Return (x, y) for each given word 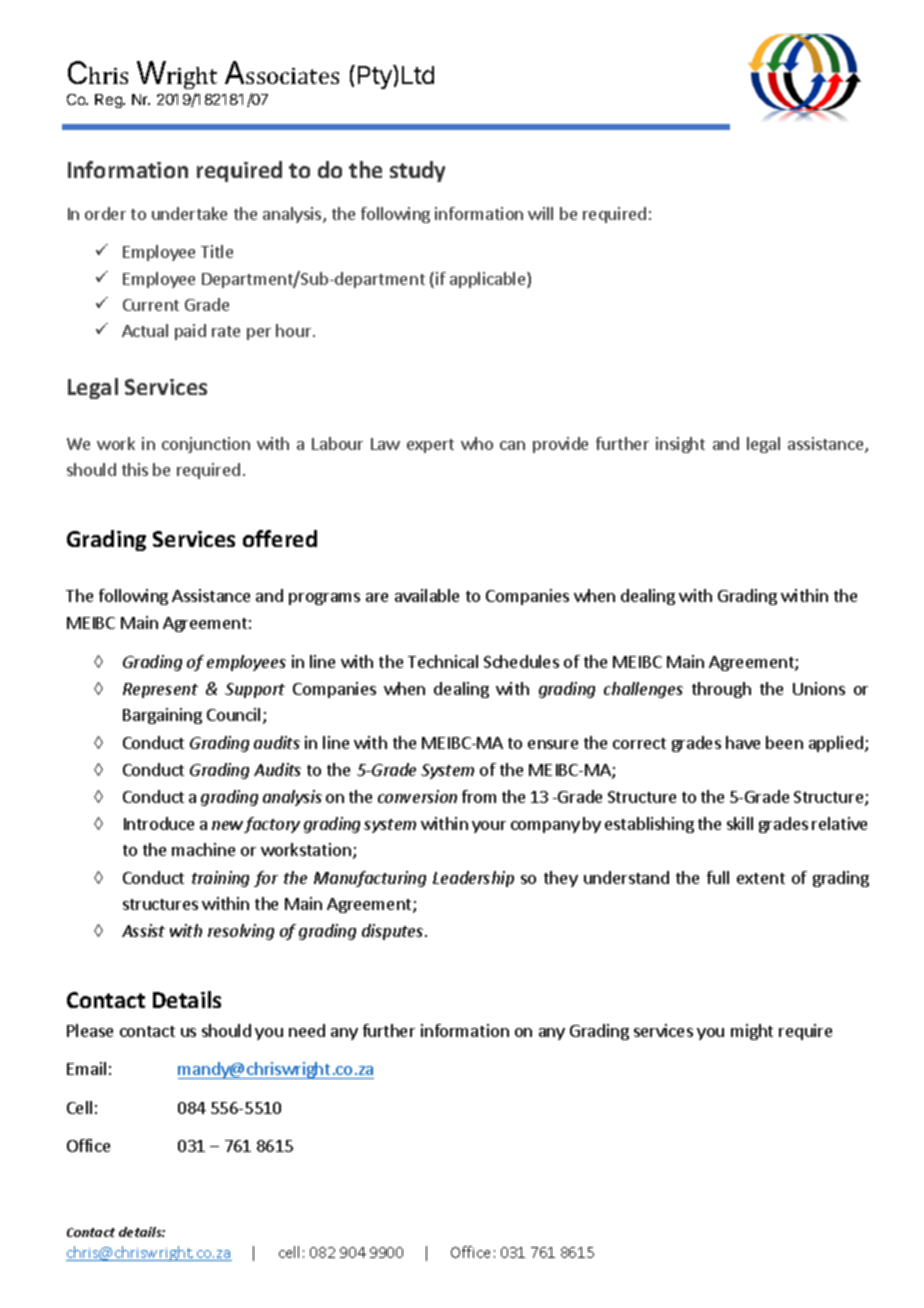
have (743, 742)
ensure (553, 744)
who (477, 443)
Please (90, 1030)
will (540, 213)
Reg (110, 101)
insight (680, 445)
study (417, 171)
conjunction (206, 445)
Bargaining (162, 716)
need (307, 1030)
